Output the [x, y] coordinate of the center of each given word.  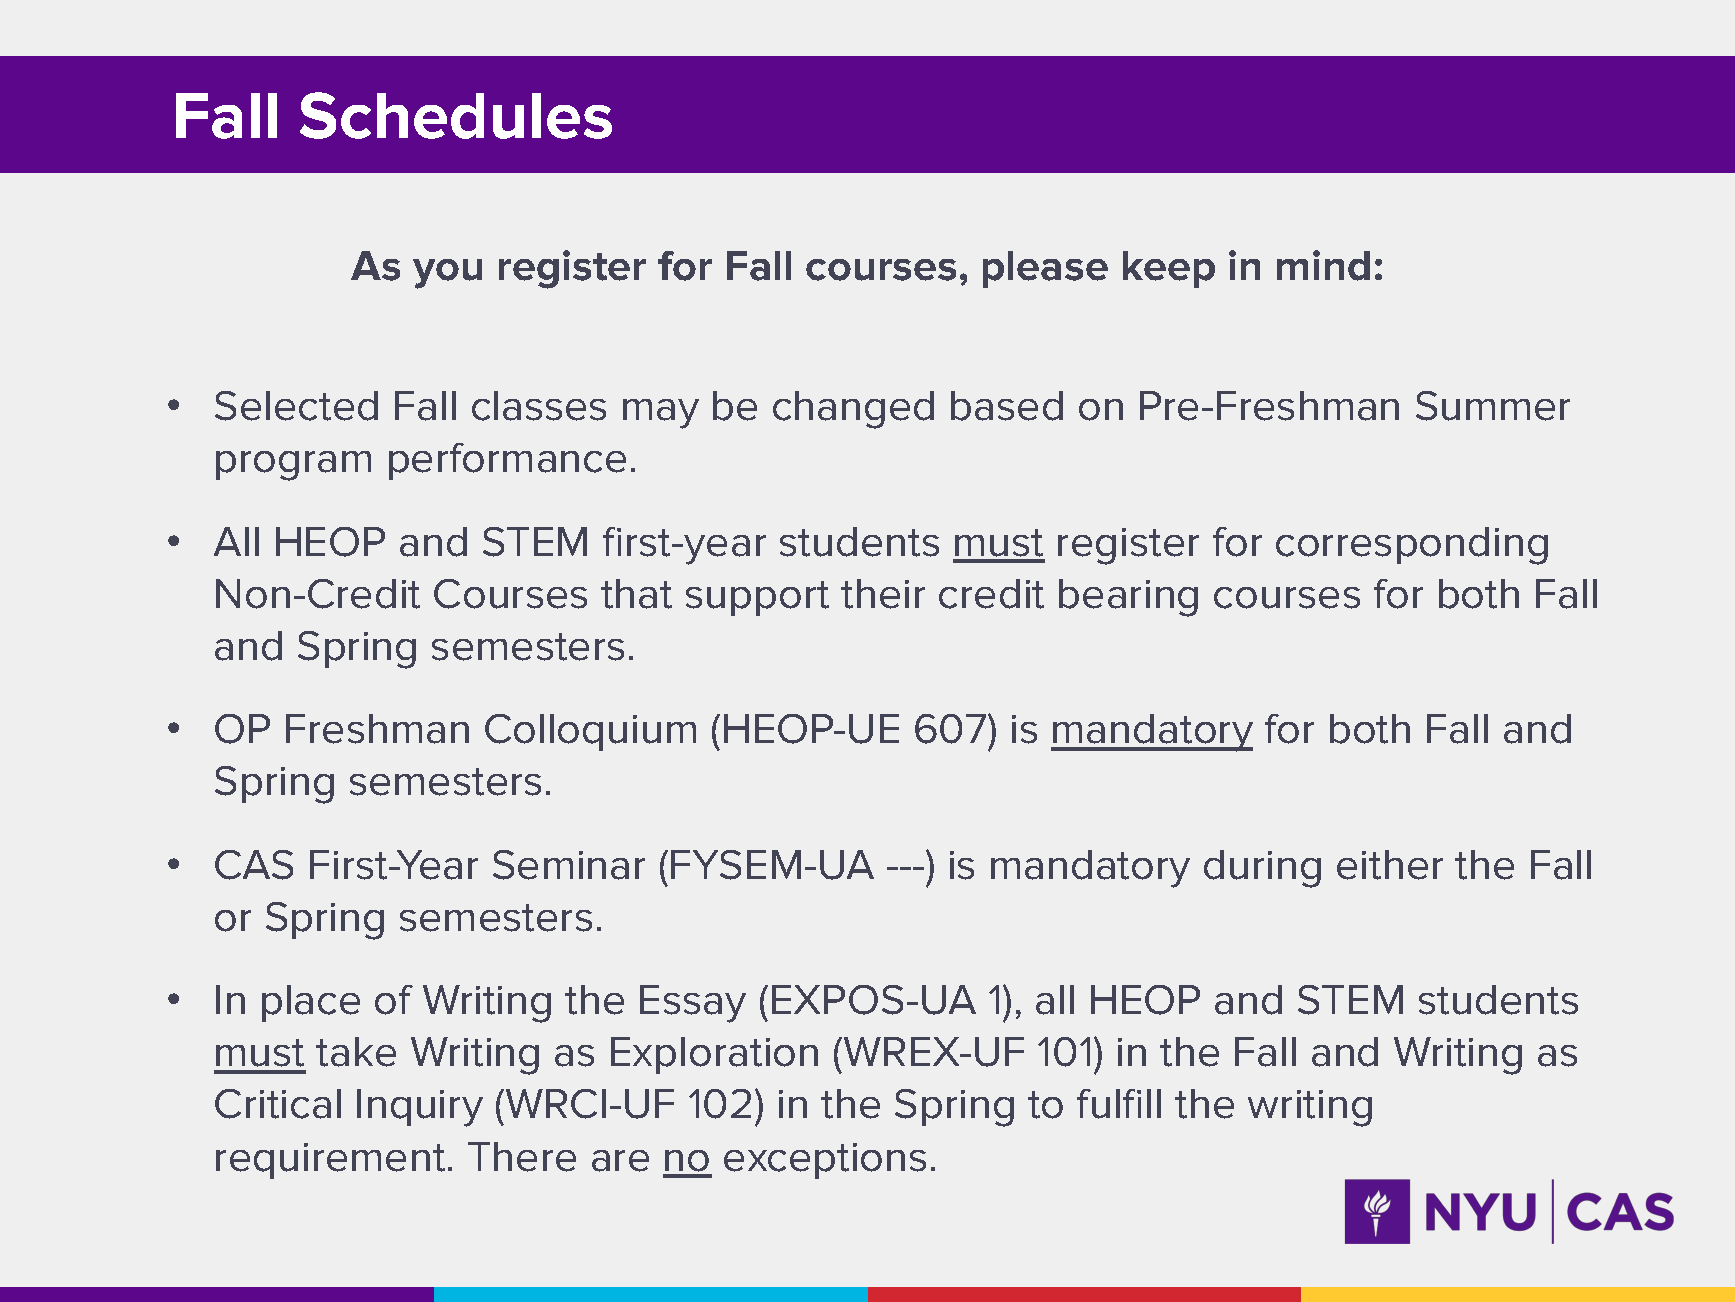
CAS [254, 865]
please [1045, 269]
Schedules [456, 115]
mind [1323, 265]
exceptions [825, 1161]
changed [853, 410]
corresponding [1412, 546]
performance [507, 461]
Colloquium [590, 732]
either [1390, 865]
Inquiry [420, 1108]
